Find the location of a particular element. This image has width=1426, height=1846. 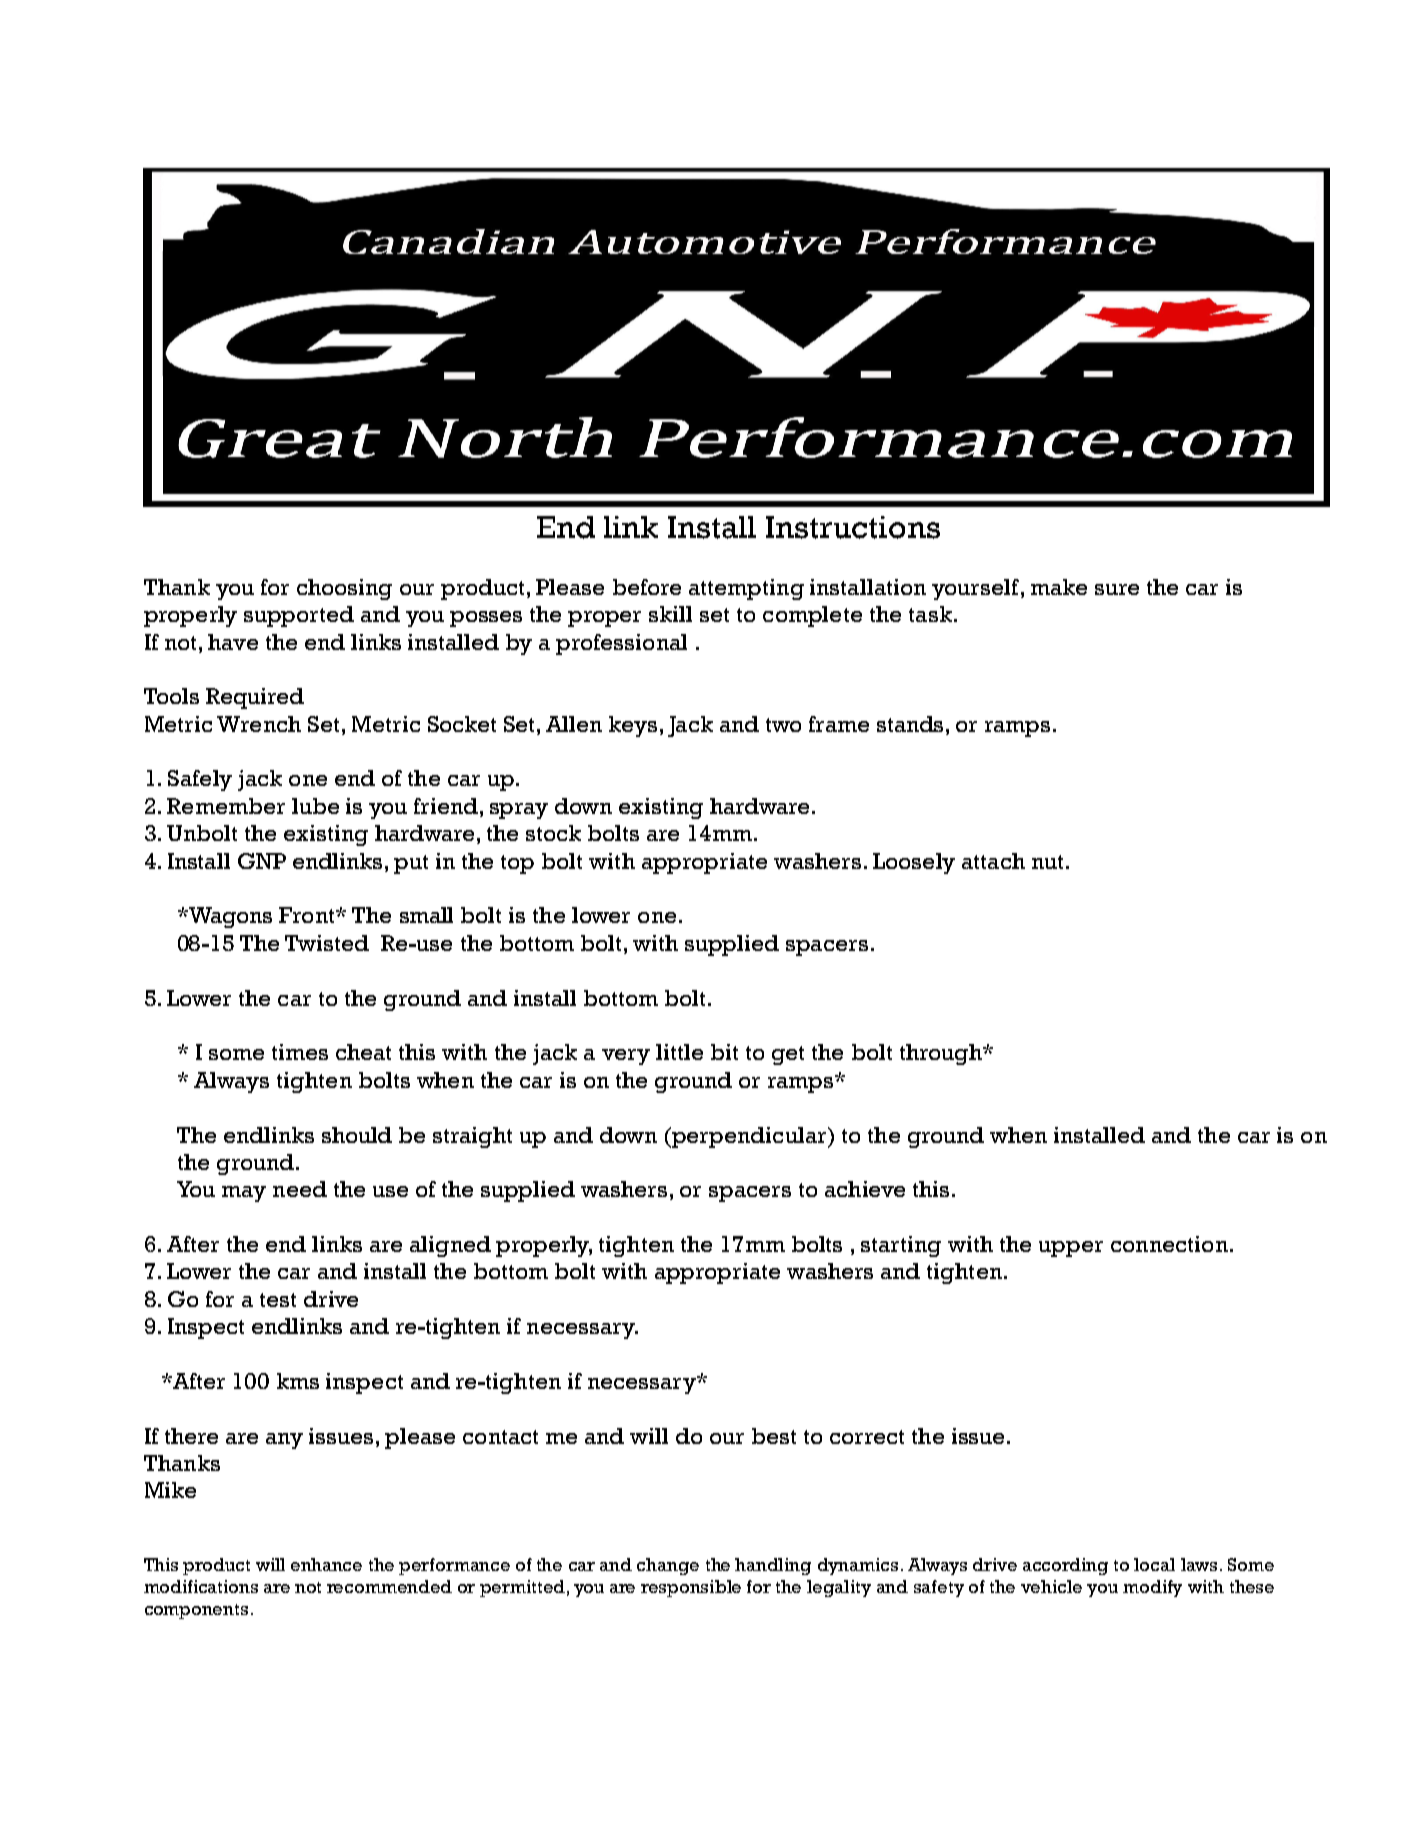

nut is located at coordinates (1047, 862).
